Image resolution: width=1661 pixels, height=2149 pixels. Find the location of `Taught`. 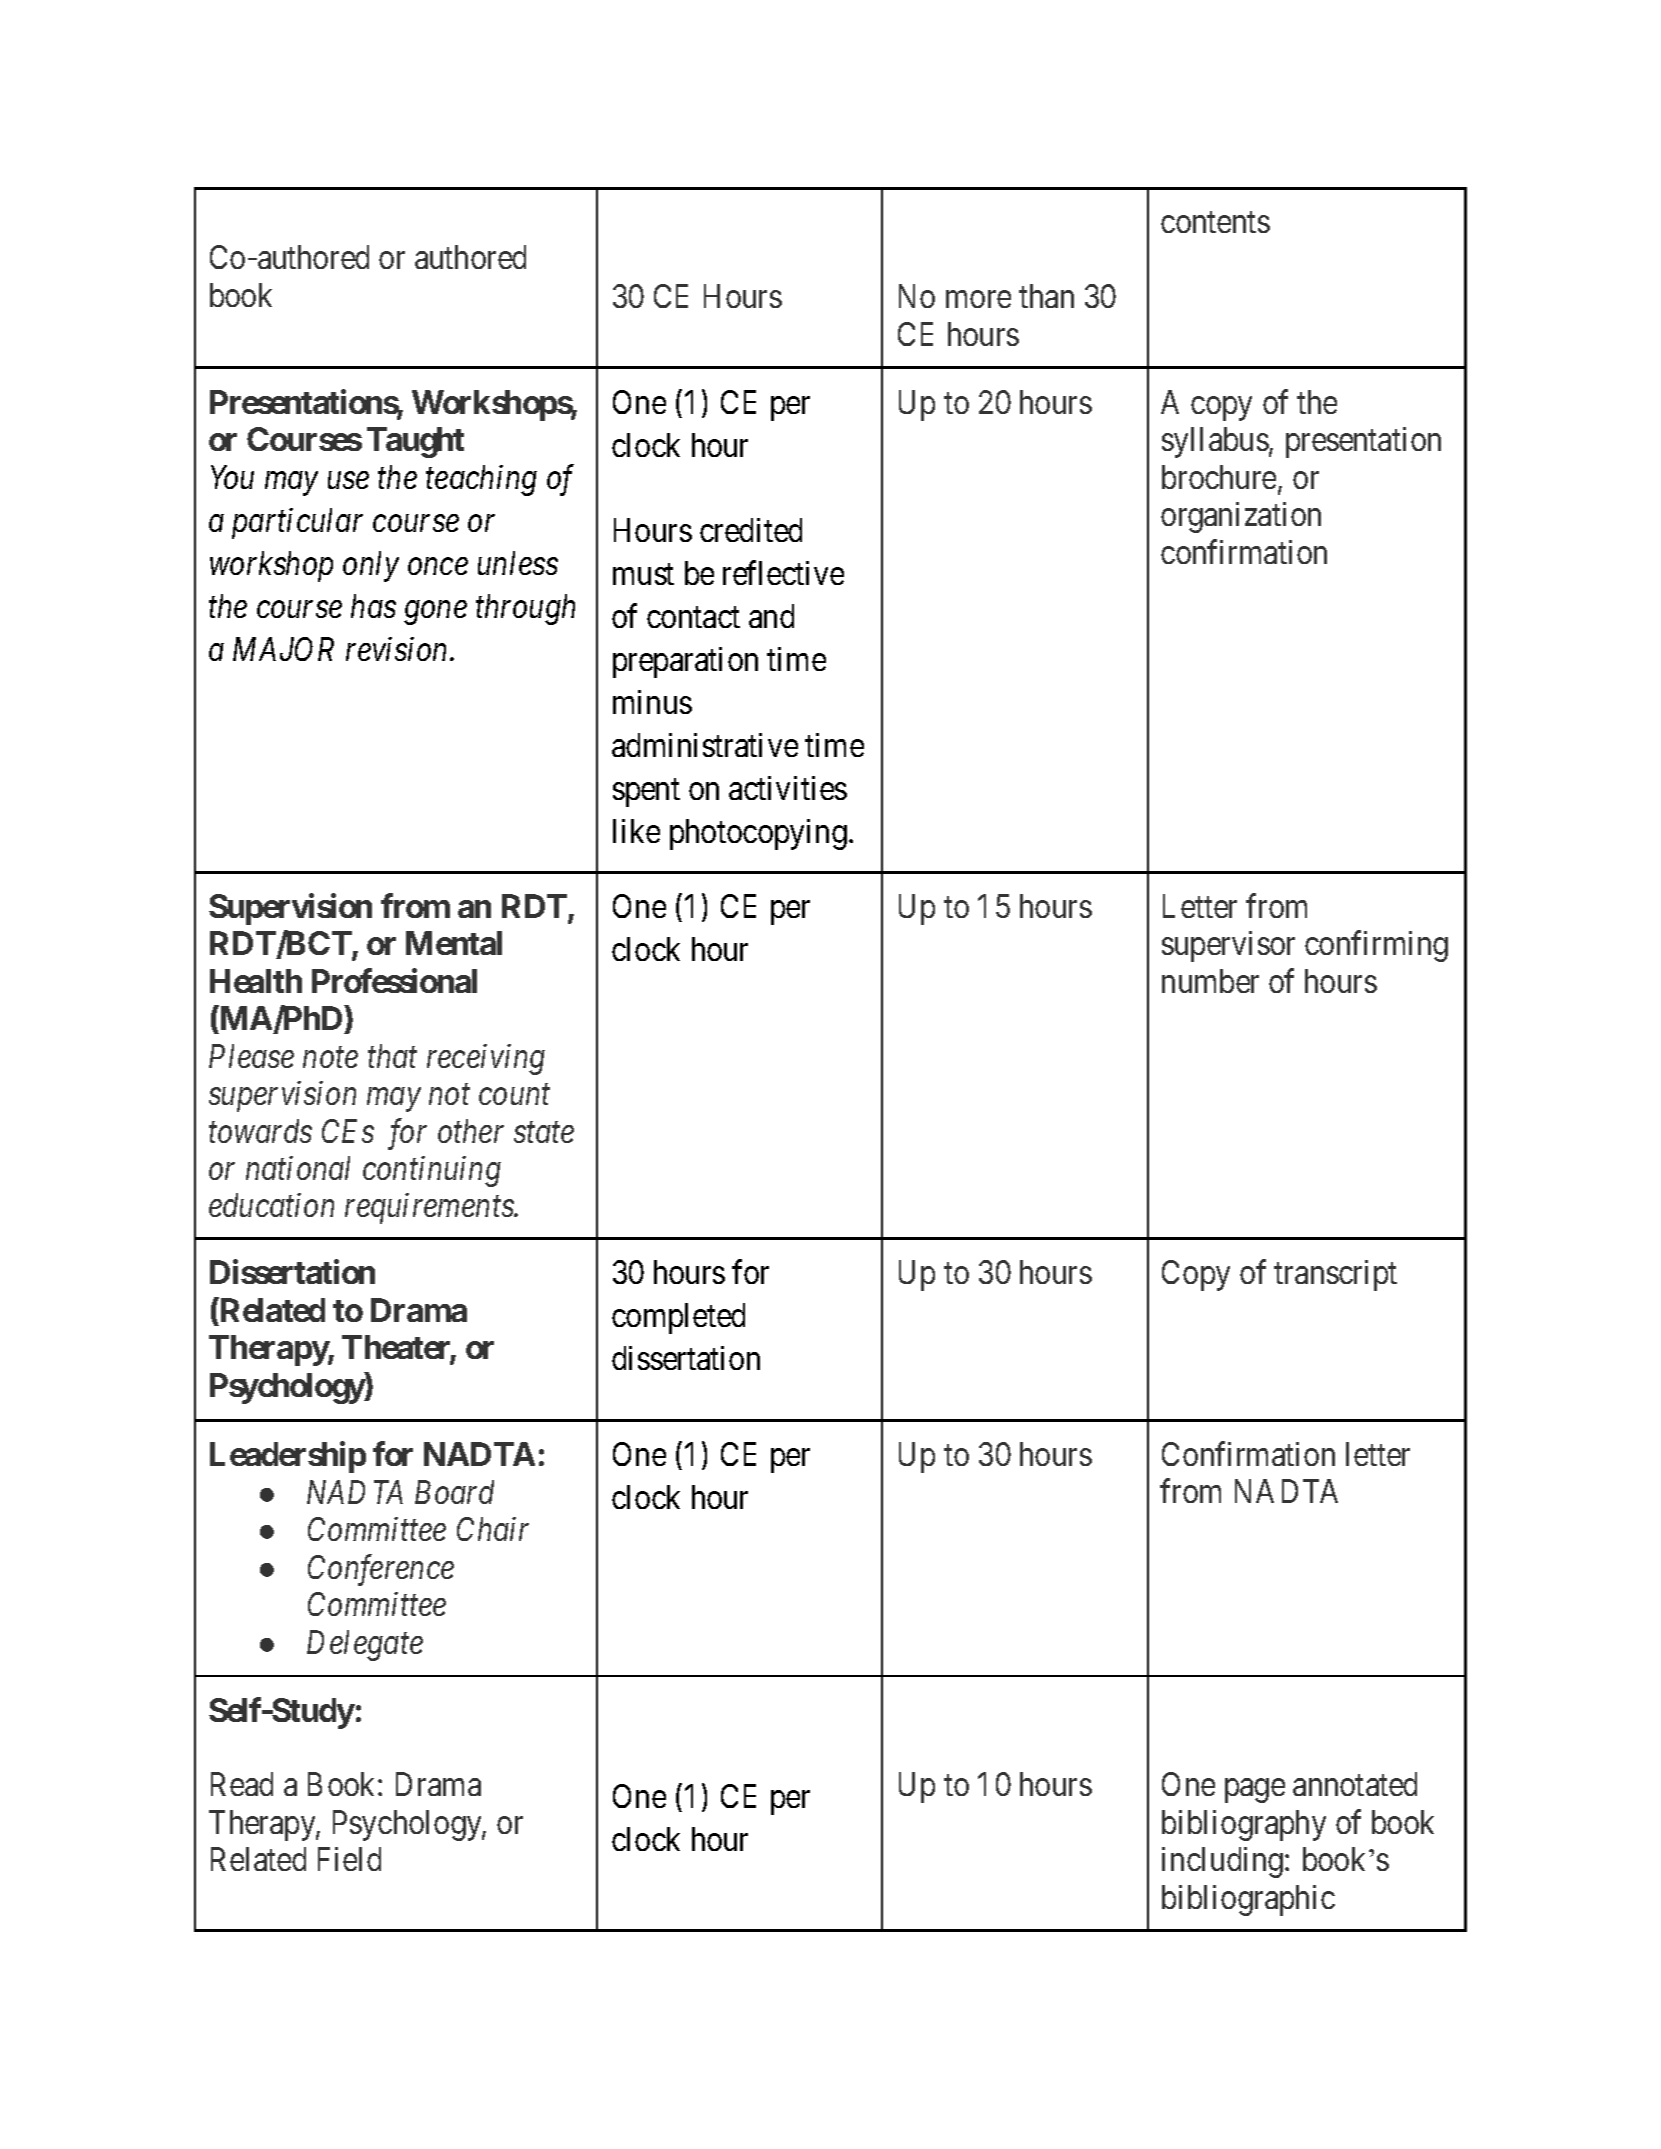

Taught is located at coordinates (415, 442).
